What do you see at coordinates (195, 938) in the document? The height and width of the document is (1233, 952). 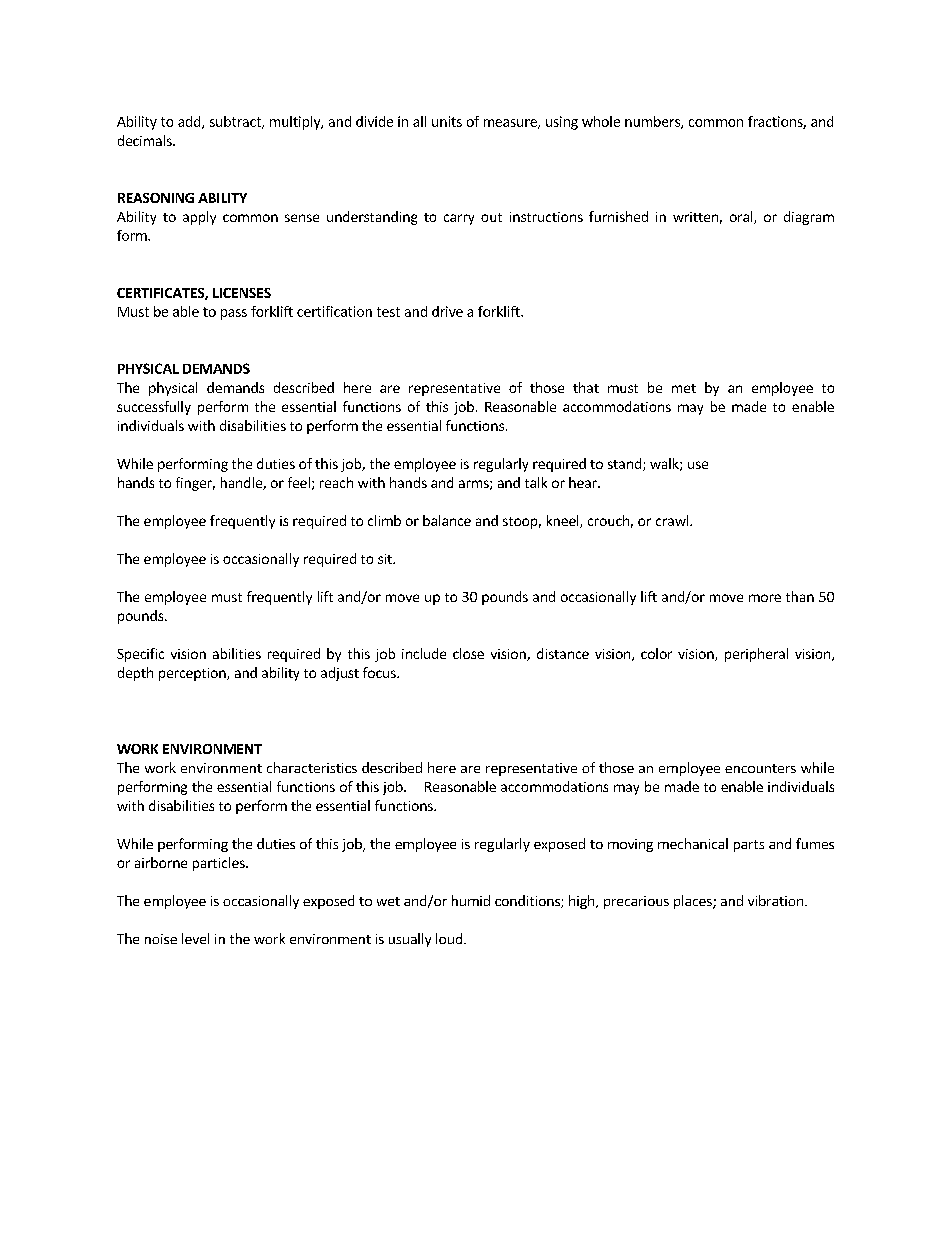 I see `level` at bounding box center [195, 938].
